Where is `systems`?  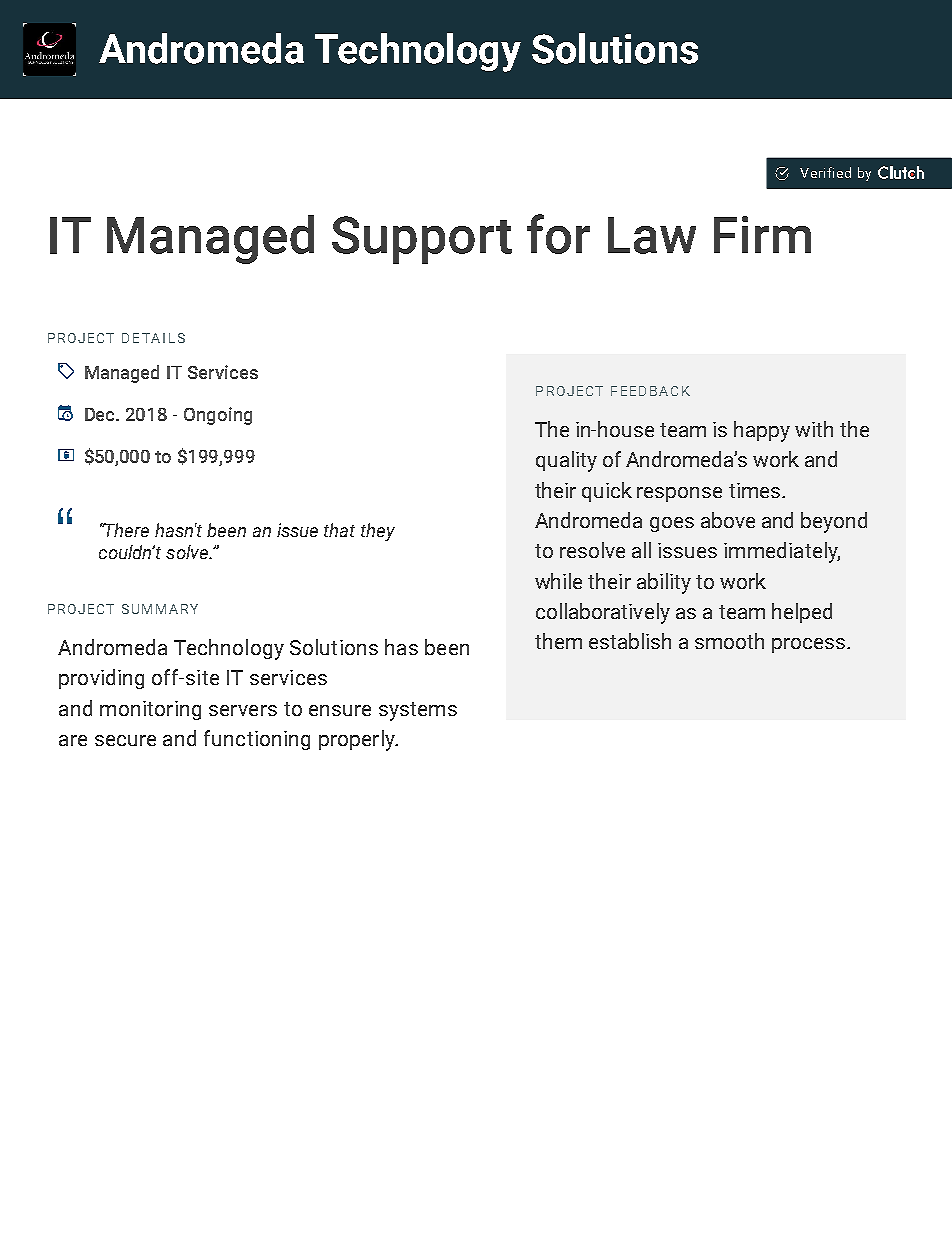 systems is located at coordinates (418, 711).
